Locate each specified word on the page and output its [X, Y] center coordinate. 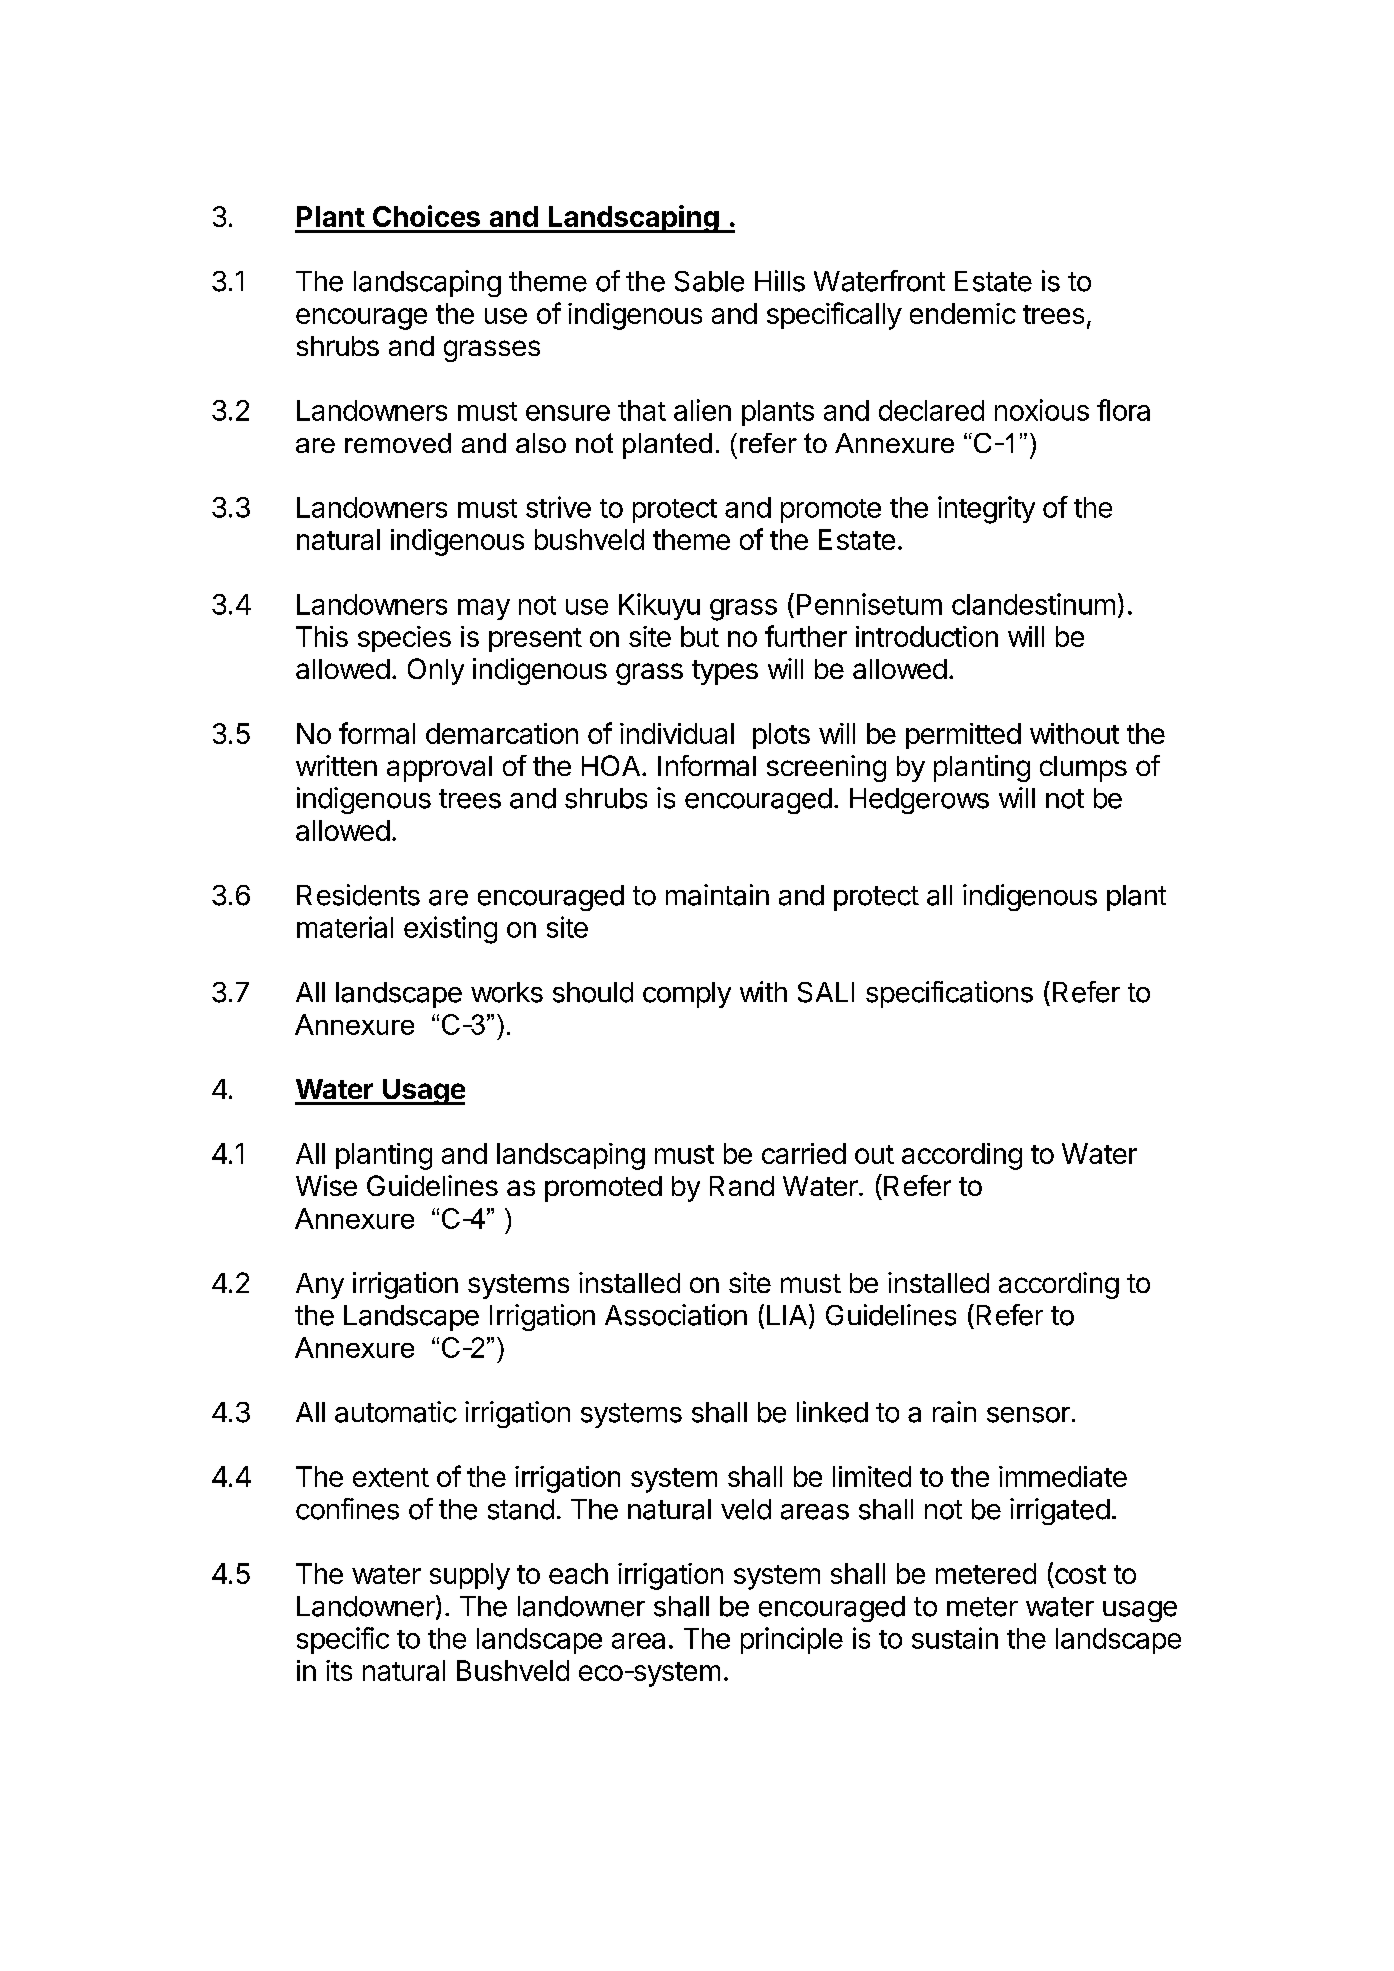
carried [804, 1153]
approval [439, 769]
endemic [963, 313]
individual [677, 733]
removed [398, 443]
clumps [1083, 769]
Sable [709, 281]
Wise [326, 1185]
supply [470, 1576]
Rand [742, 1186]
